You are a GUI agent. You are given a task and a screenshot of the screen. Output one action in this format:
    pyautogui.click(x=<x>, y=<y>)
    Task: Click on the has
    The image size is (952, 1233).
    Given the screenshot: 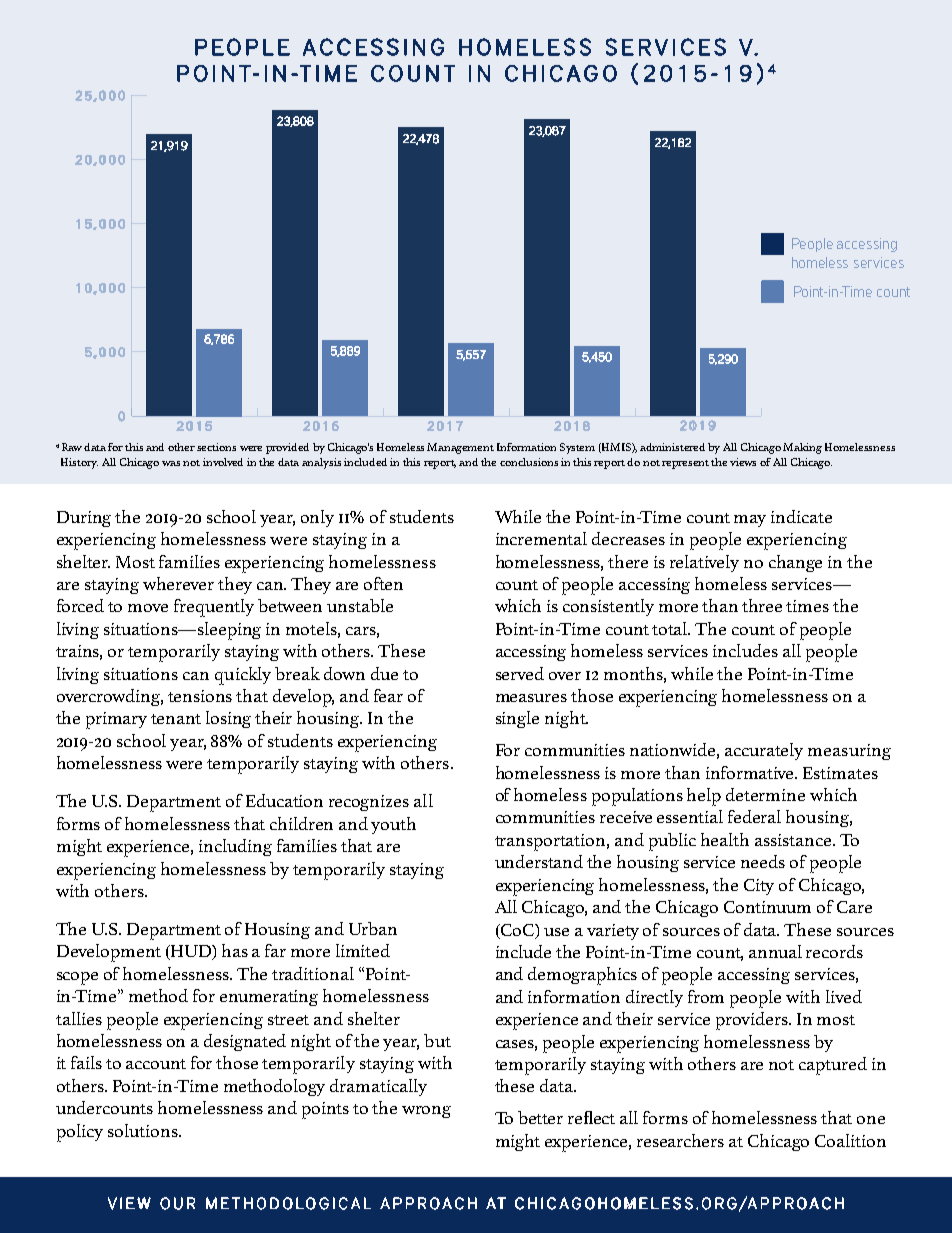 What is the action you would take?
    pyautogui.click(x=235, y=950)
